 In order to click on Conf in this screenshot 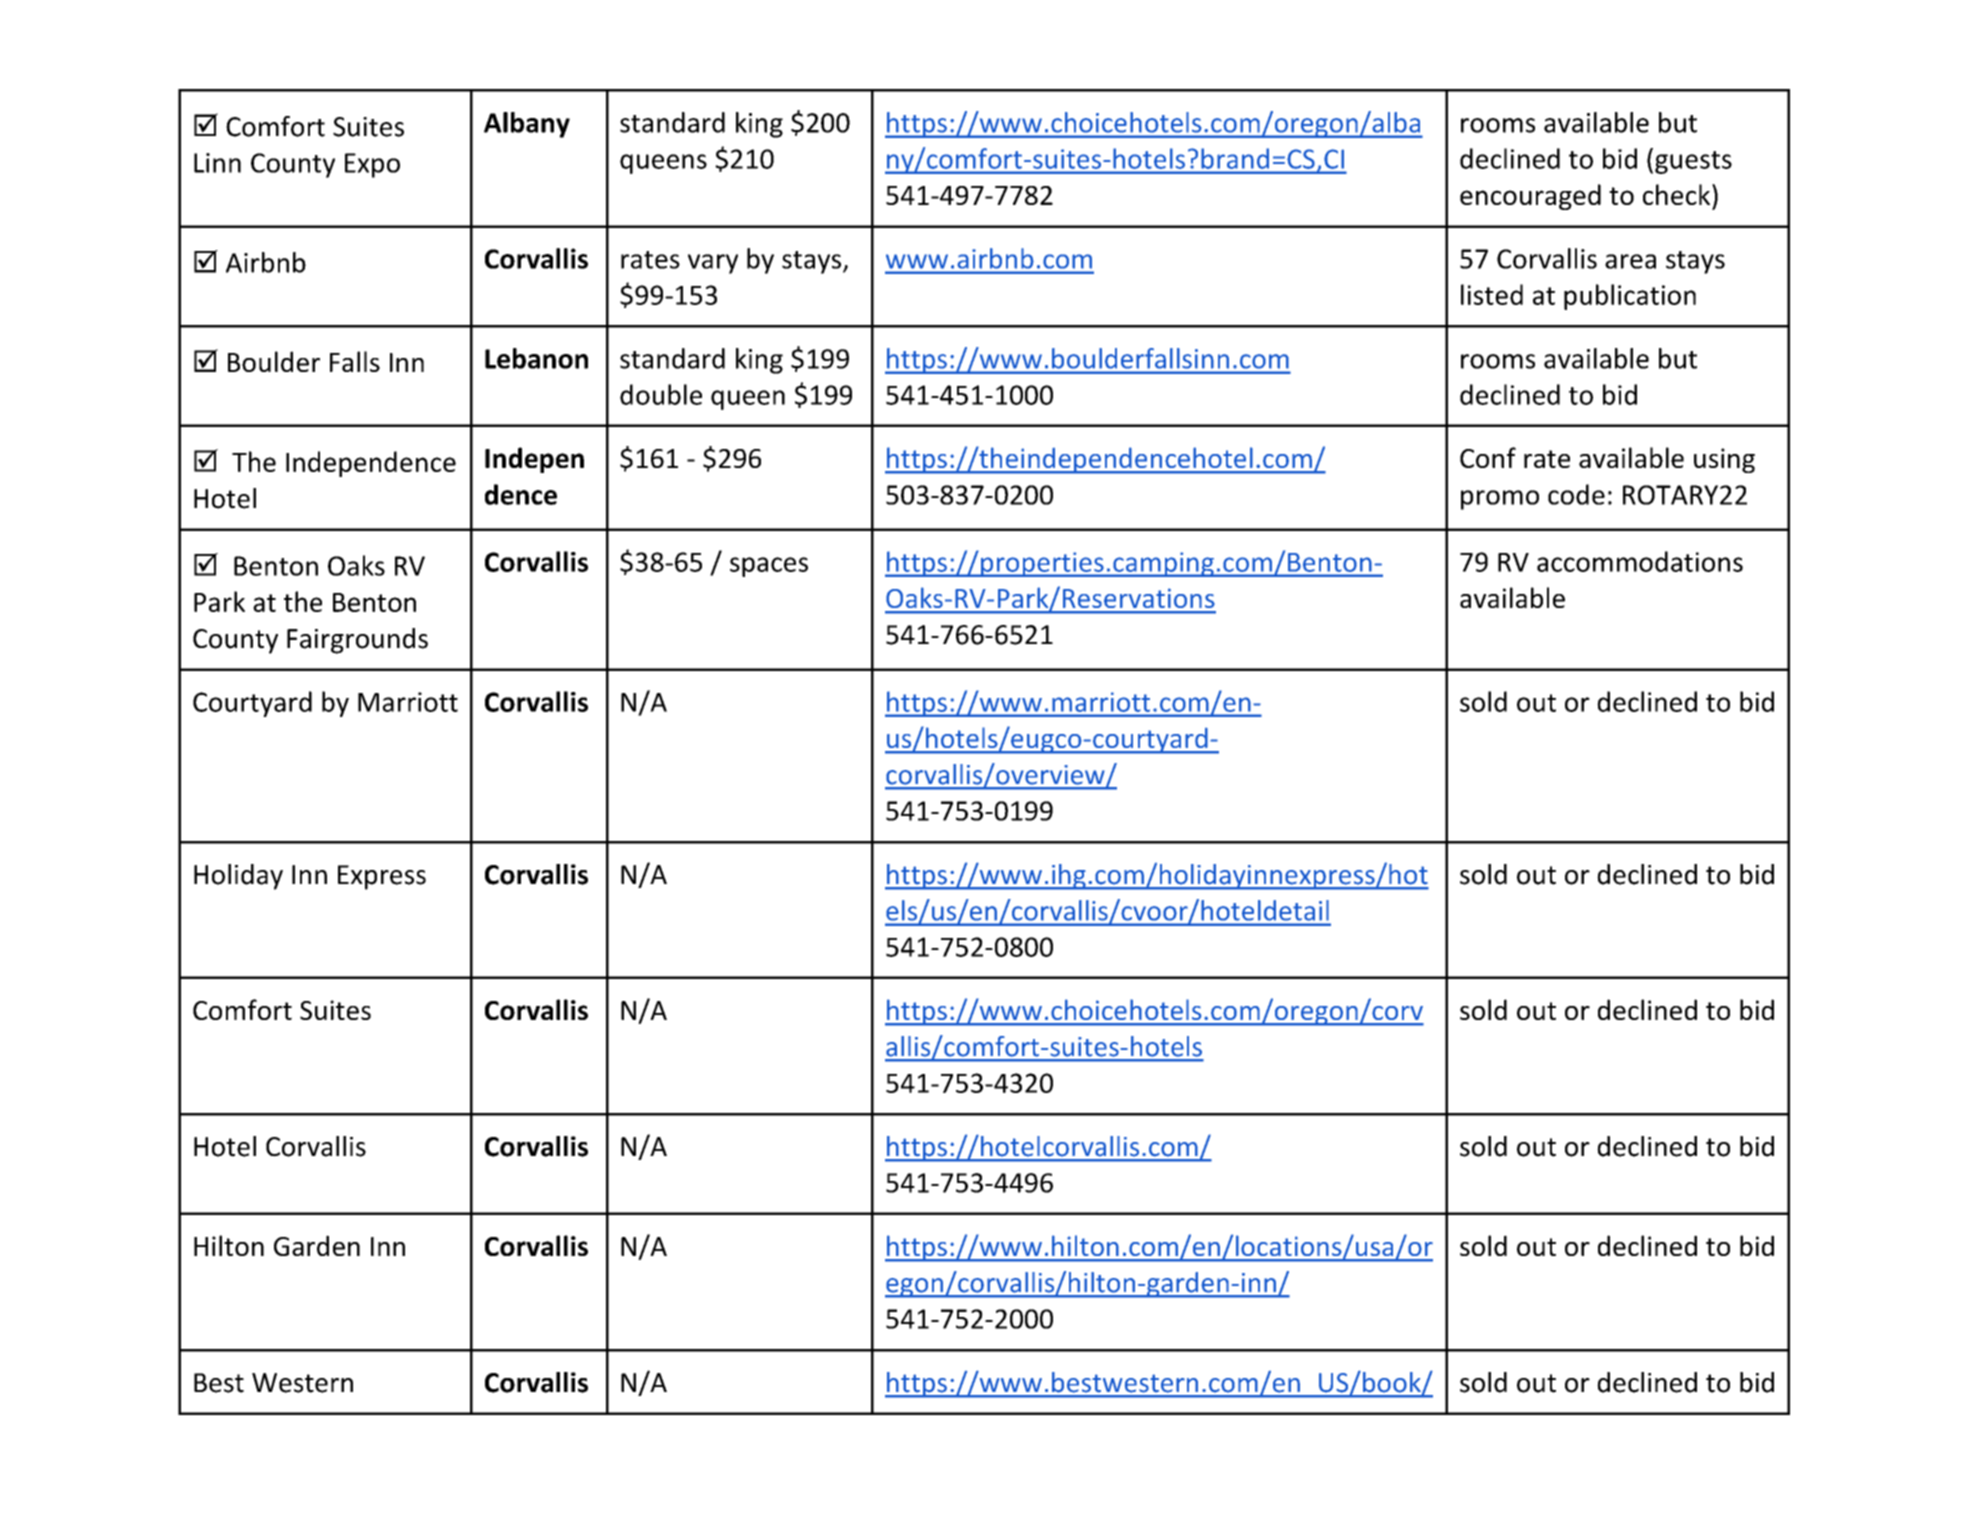, I will do `click(1488, 457)`.
